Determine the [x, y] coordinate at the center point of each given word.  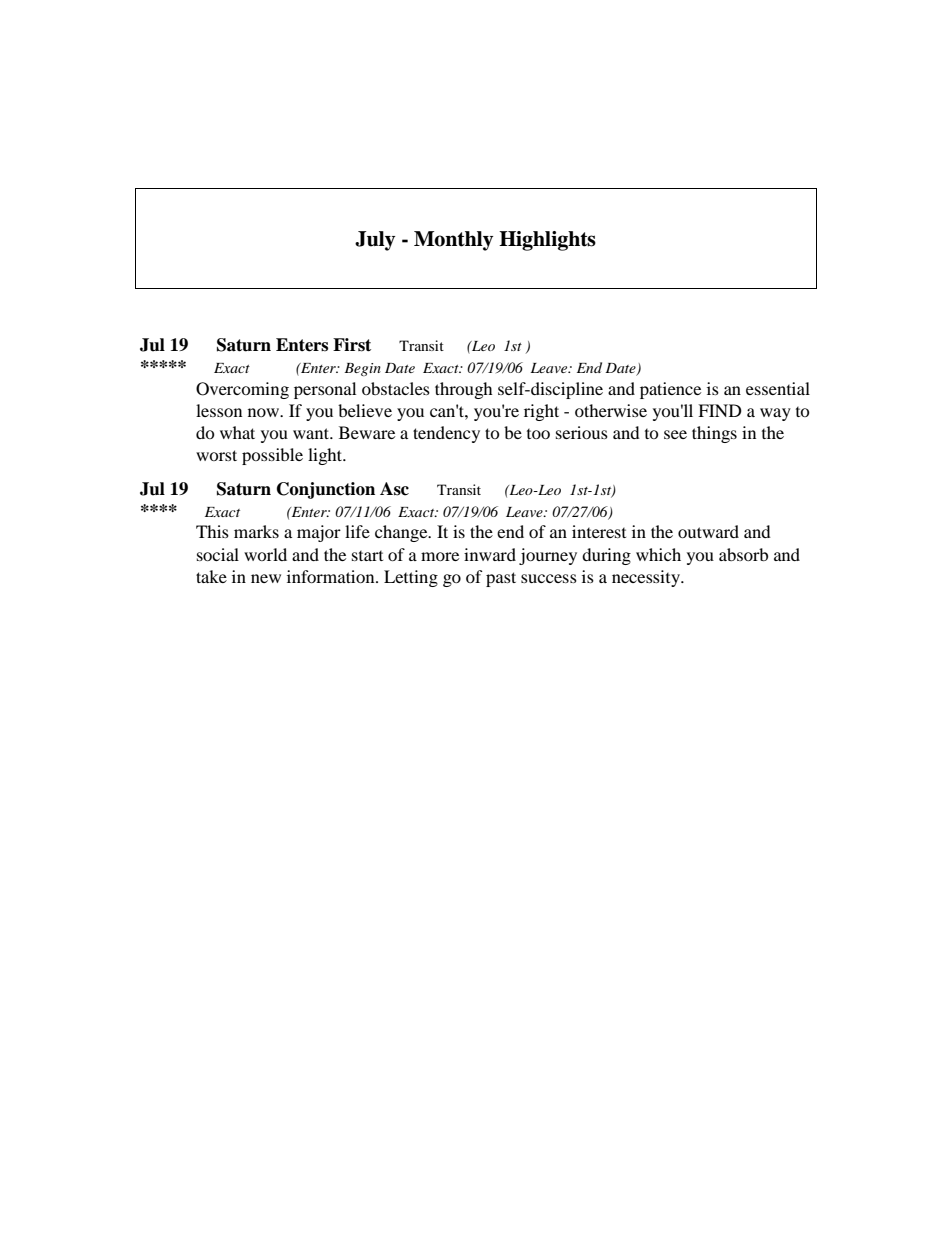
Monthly [453, 241]
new [266, 578]
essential [778, 388]
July [375, 241]
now [264, 412]
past [501, 579]
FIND [720, 410]
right [541, 412]
